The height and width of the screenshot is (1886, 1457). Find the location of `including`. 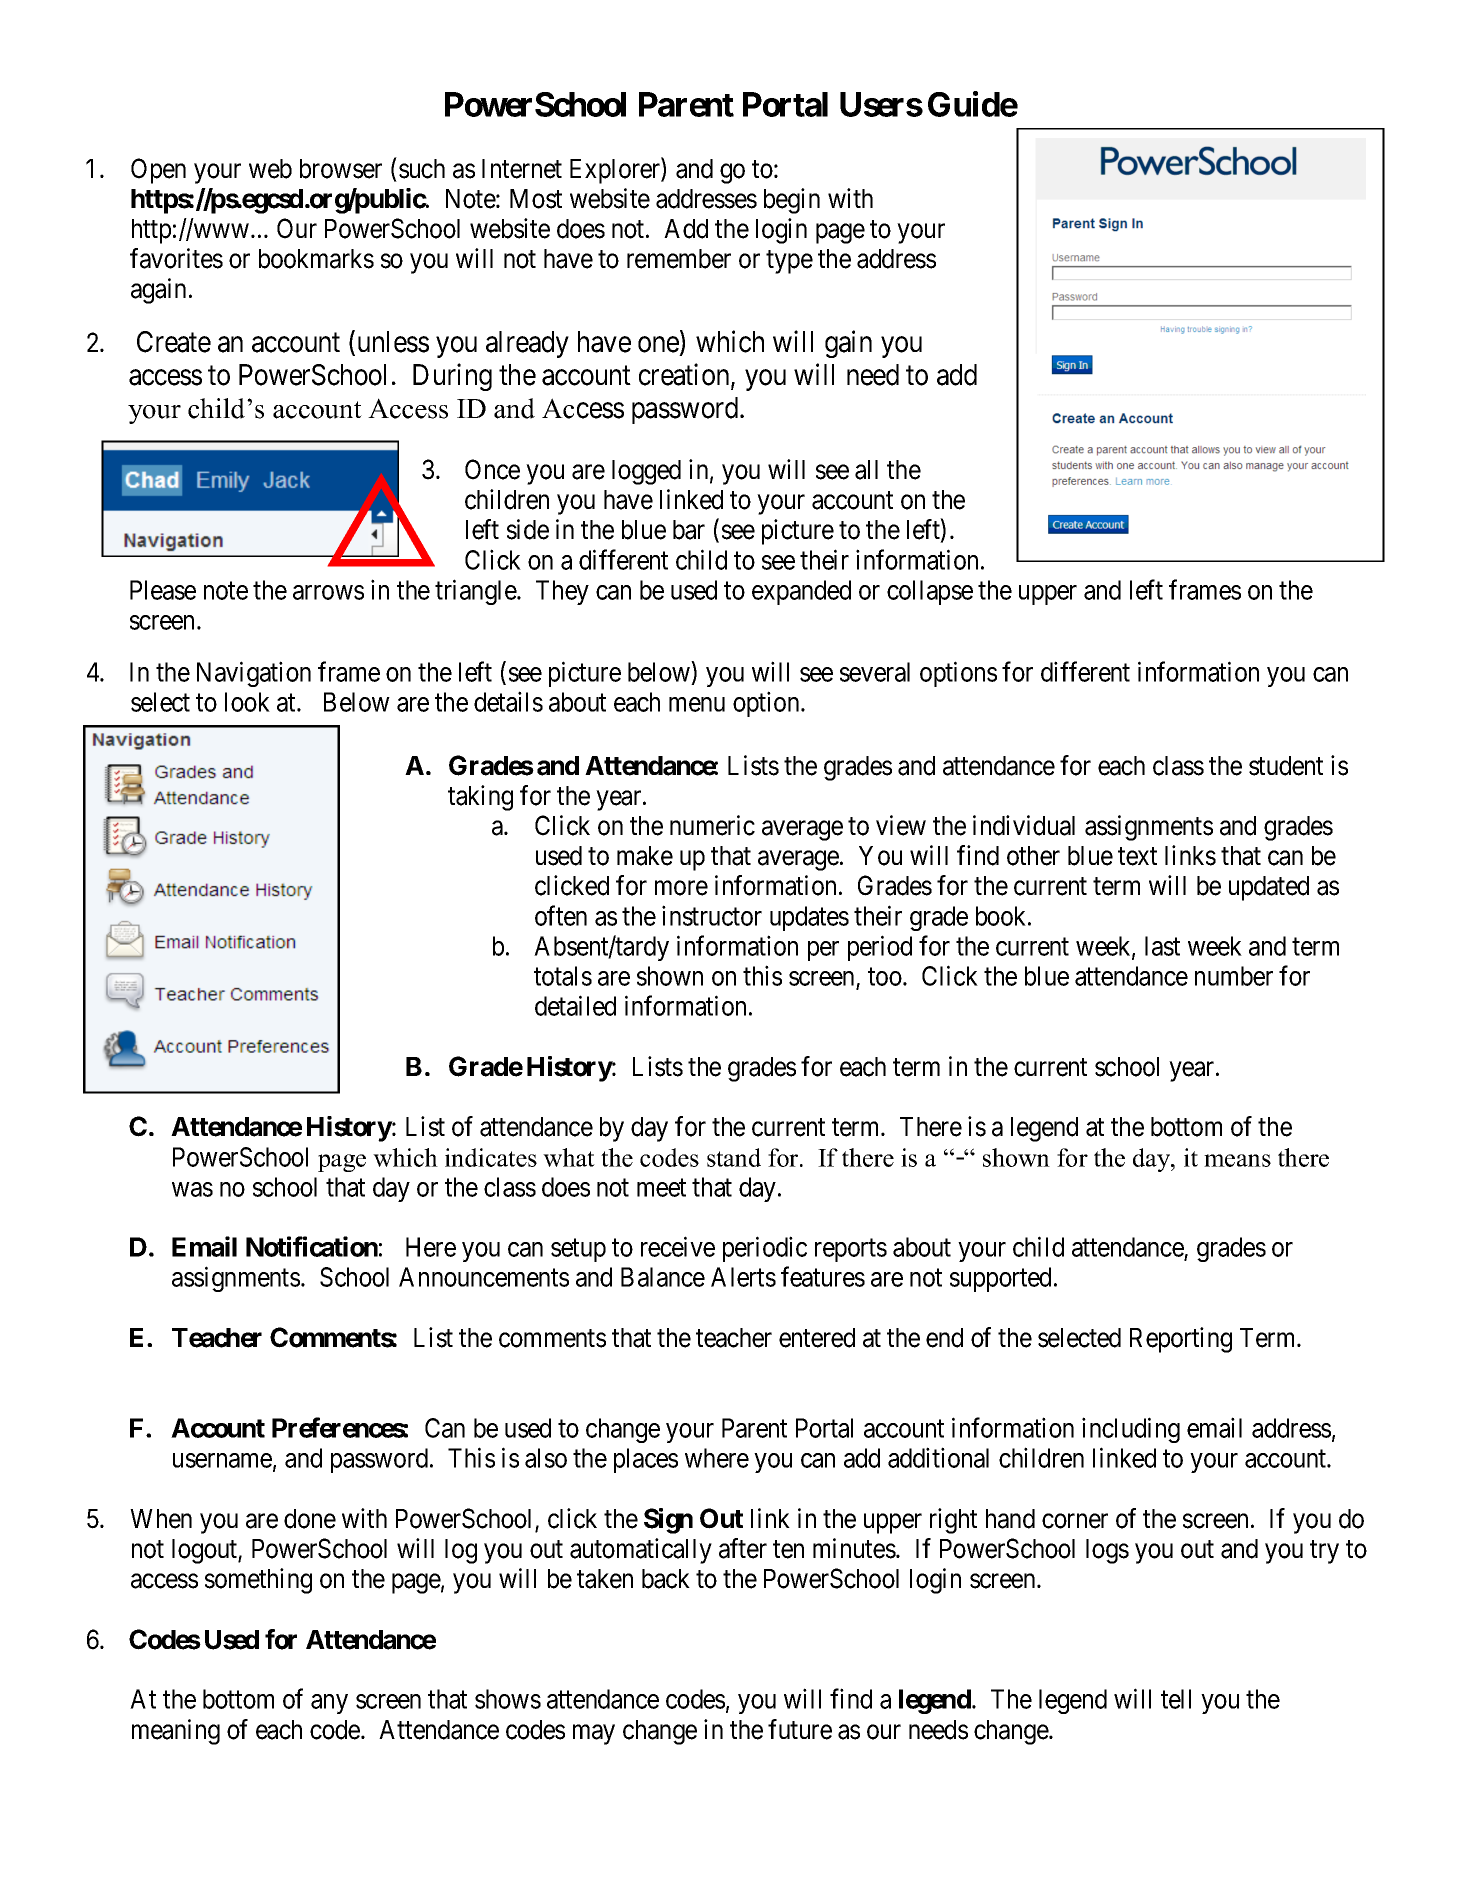

including is located at coordinates (1131, 1430).
